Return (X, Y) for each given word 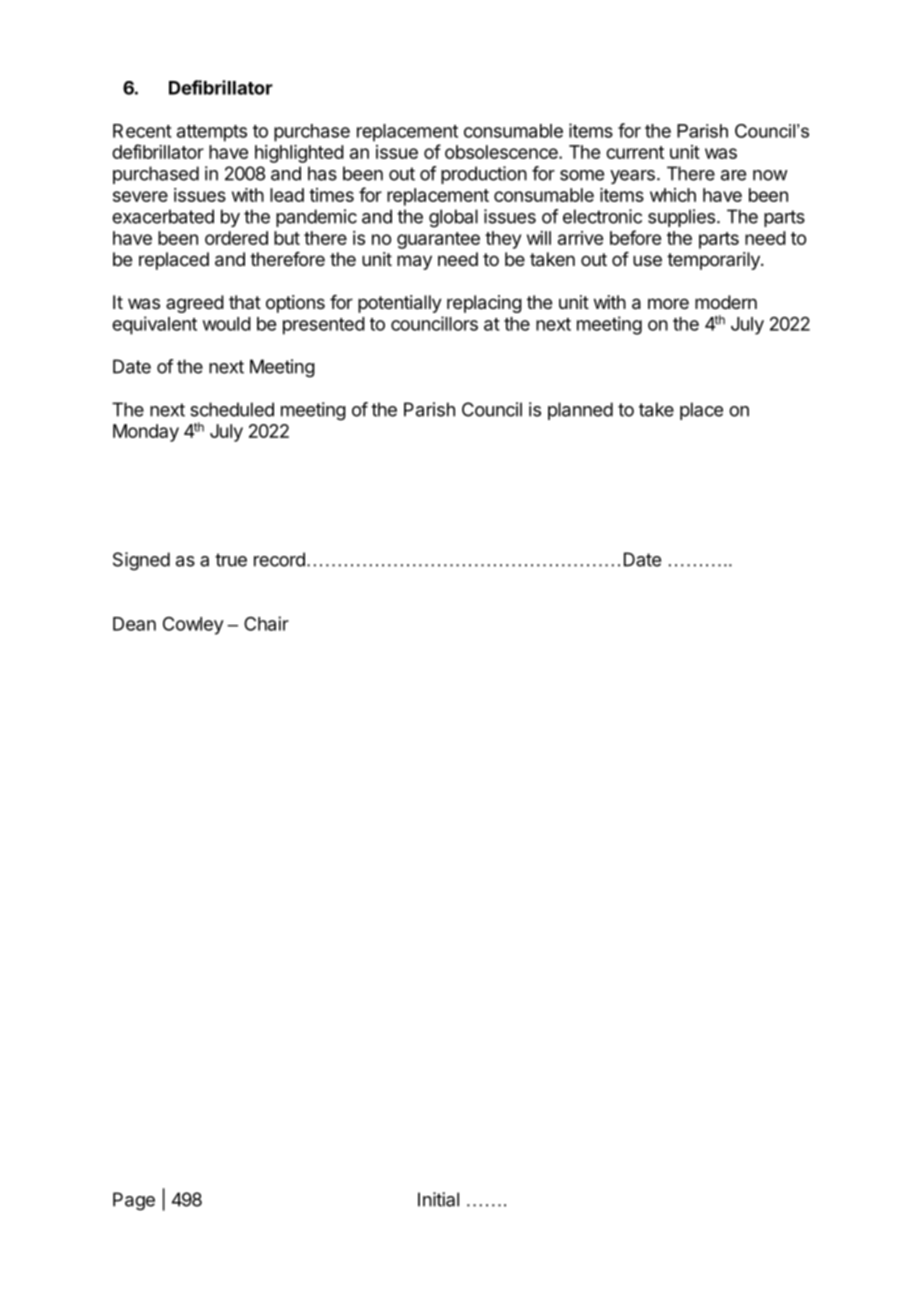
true (231, 560)
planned (580, 411)
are (733, 175)
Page (134, 1201)
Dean (134, 624)
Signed (141, 561)
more (668, 303)
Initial (438, 1199)
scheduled (232, 409)
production (484, 175)
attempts (212, 133)
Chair (266, 623)
